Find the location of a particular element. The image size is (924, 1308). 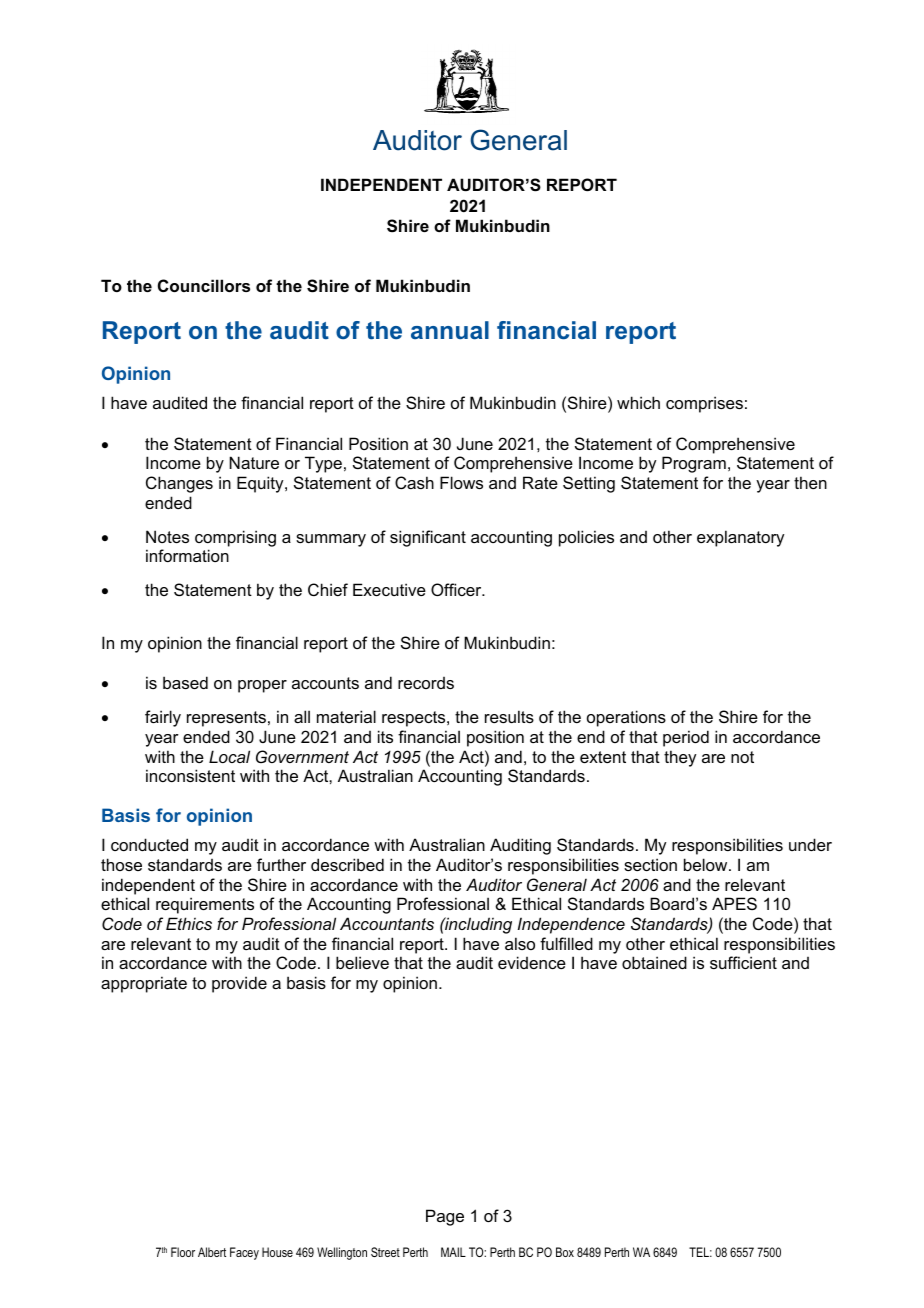

annual is located at coordinates (450, 330).
